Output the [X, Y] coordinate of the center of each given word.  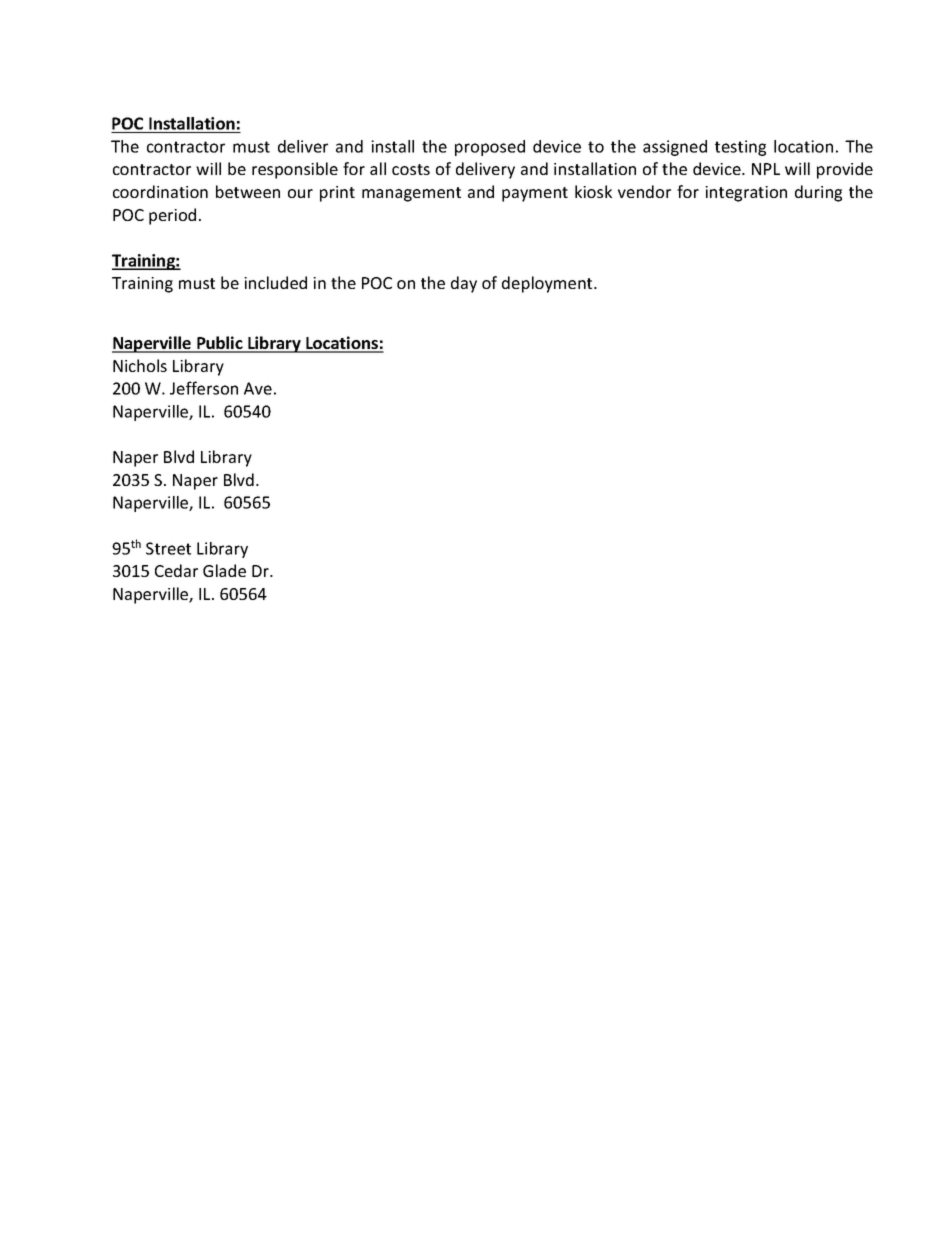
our [300, 193]
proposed [490, 148]
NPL [766, 169]
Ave [258, 388]
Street [168, 548]
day [464, 284]
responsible [295, 170]
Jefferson [204, 388]
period [172, 216]
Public [220, 344]
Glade [224, 570]
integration [746, 194]
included [275, 282]
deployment [548, 284]
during [818, 193]
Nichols [140, 365]
